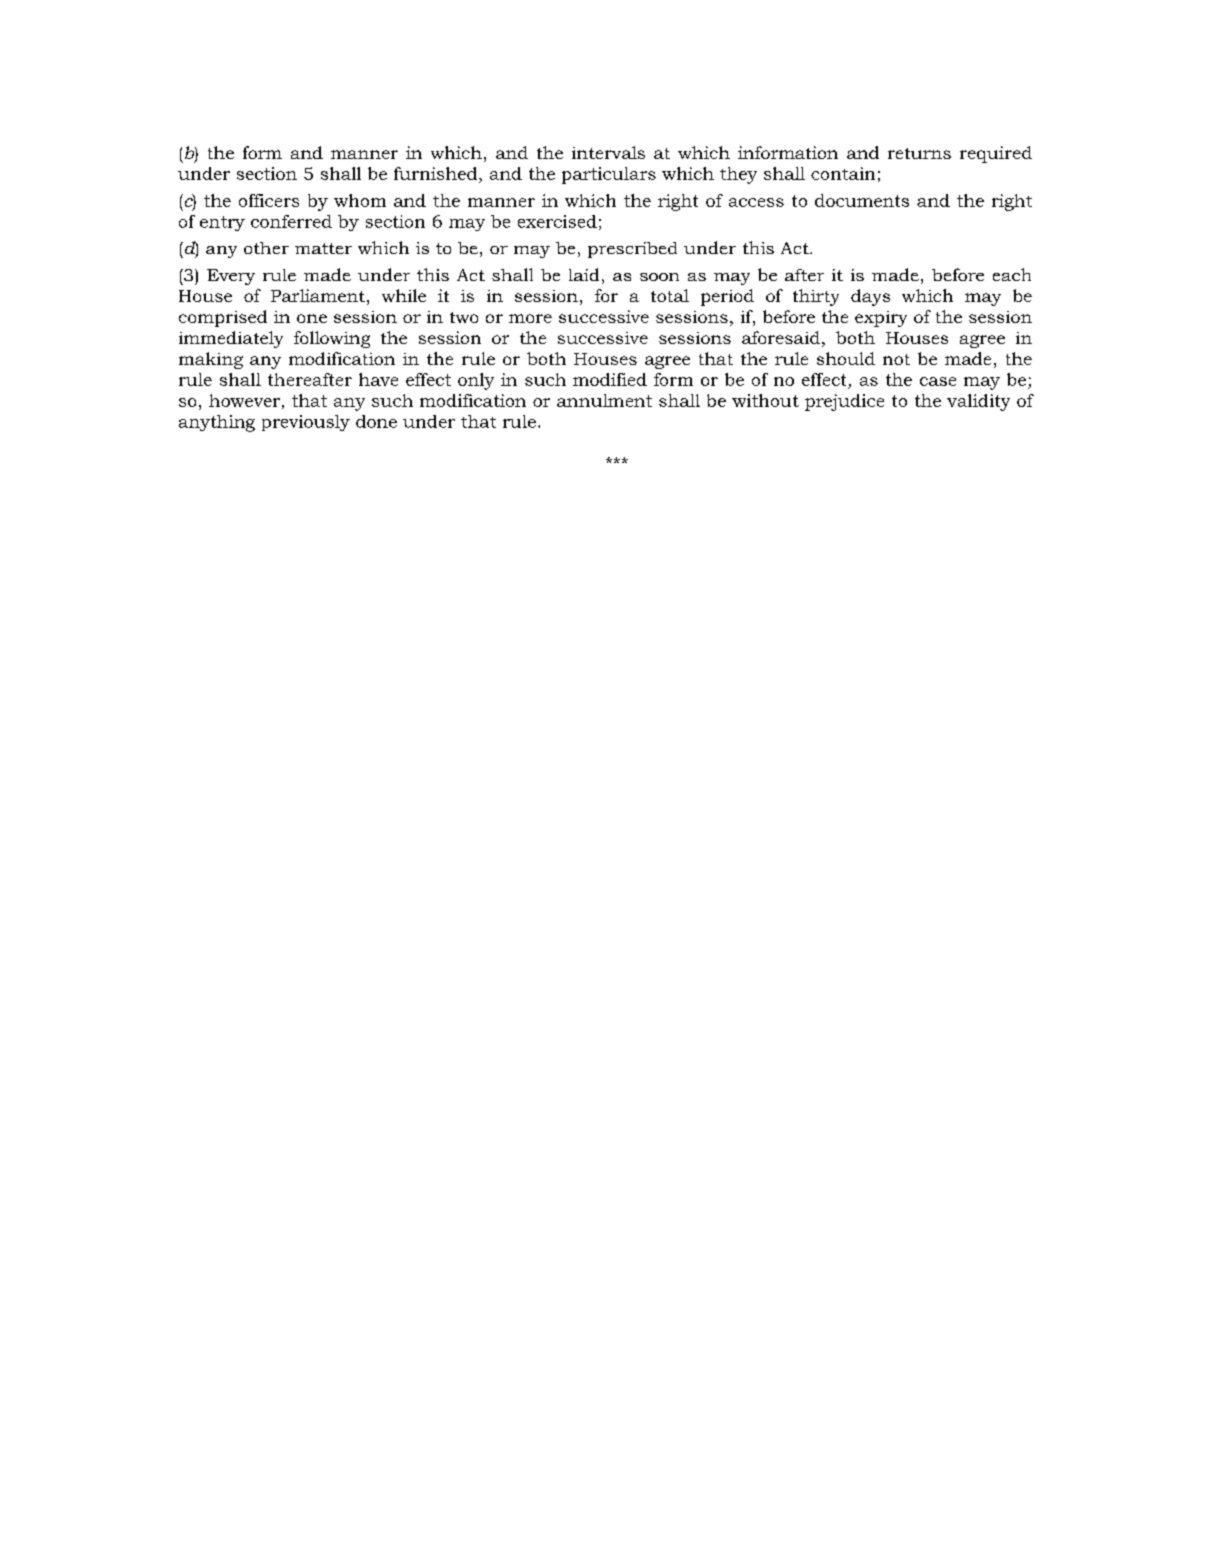  What do you see at coordinates (608, 152) in the document?
I see `intervals` at bounding box center [608, 152].
